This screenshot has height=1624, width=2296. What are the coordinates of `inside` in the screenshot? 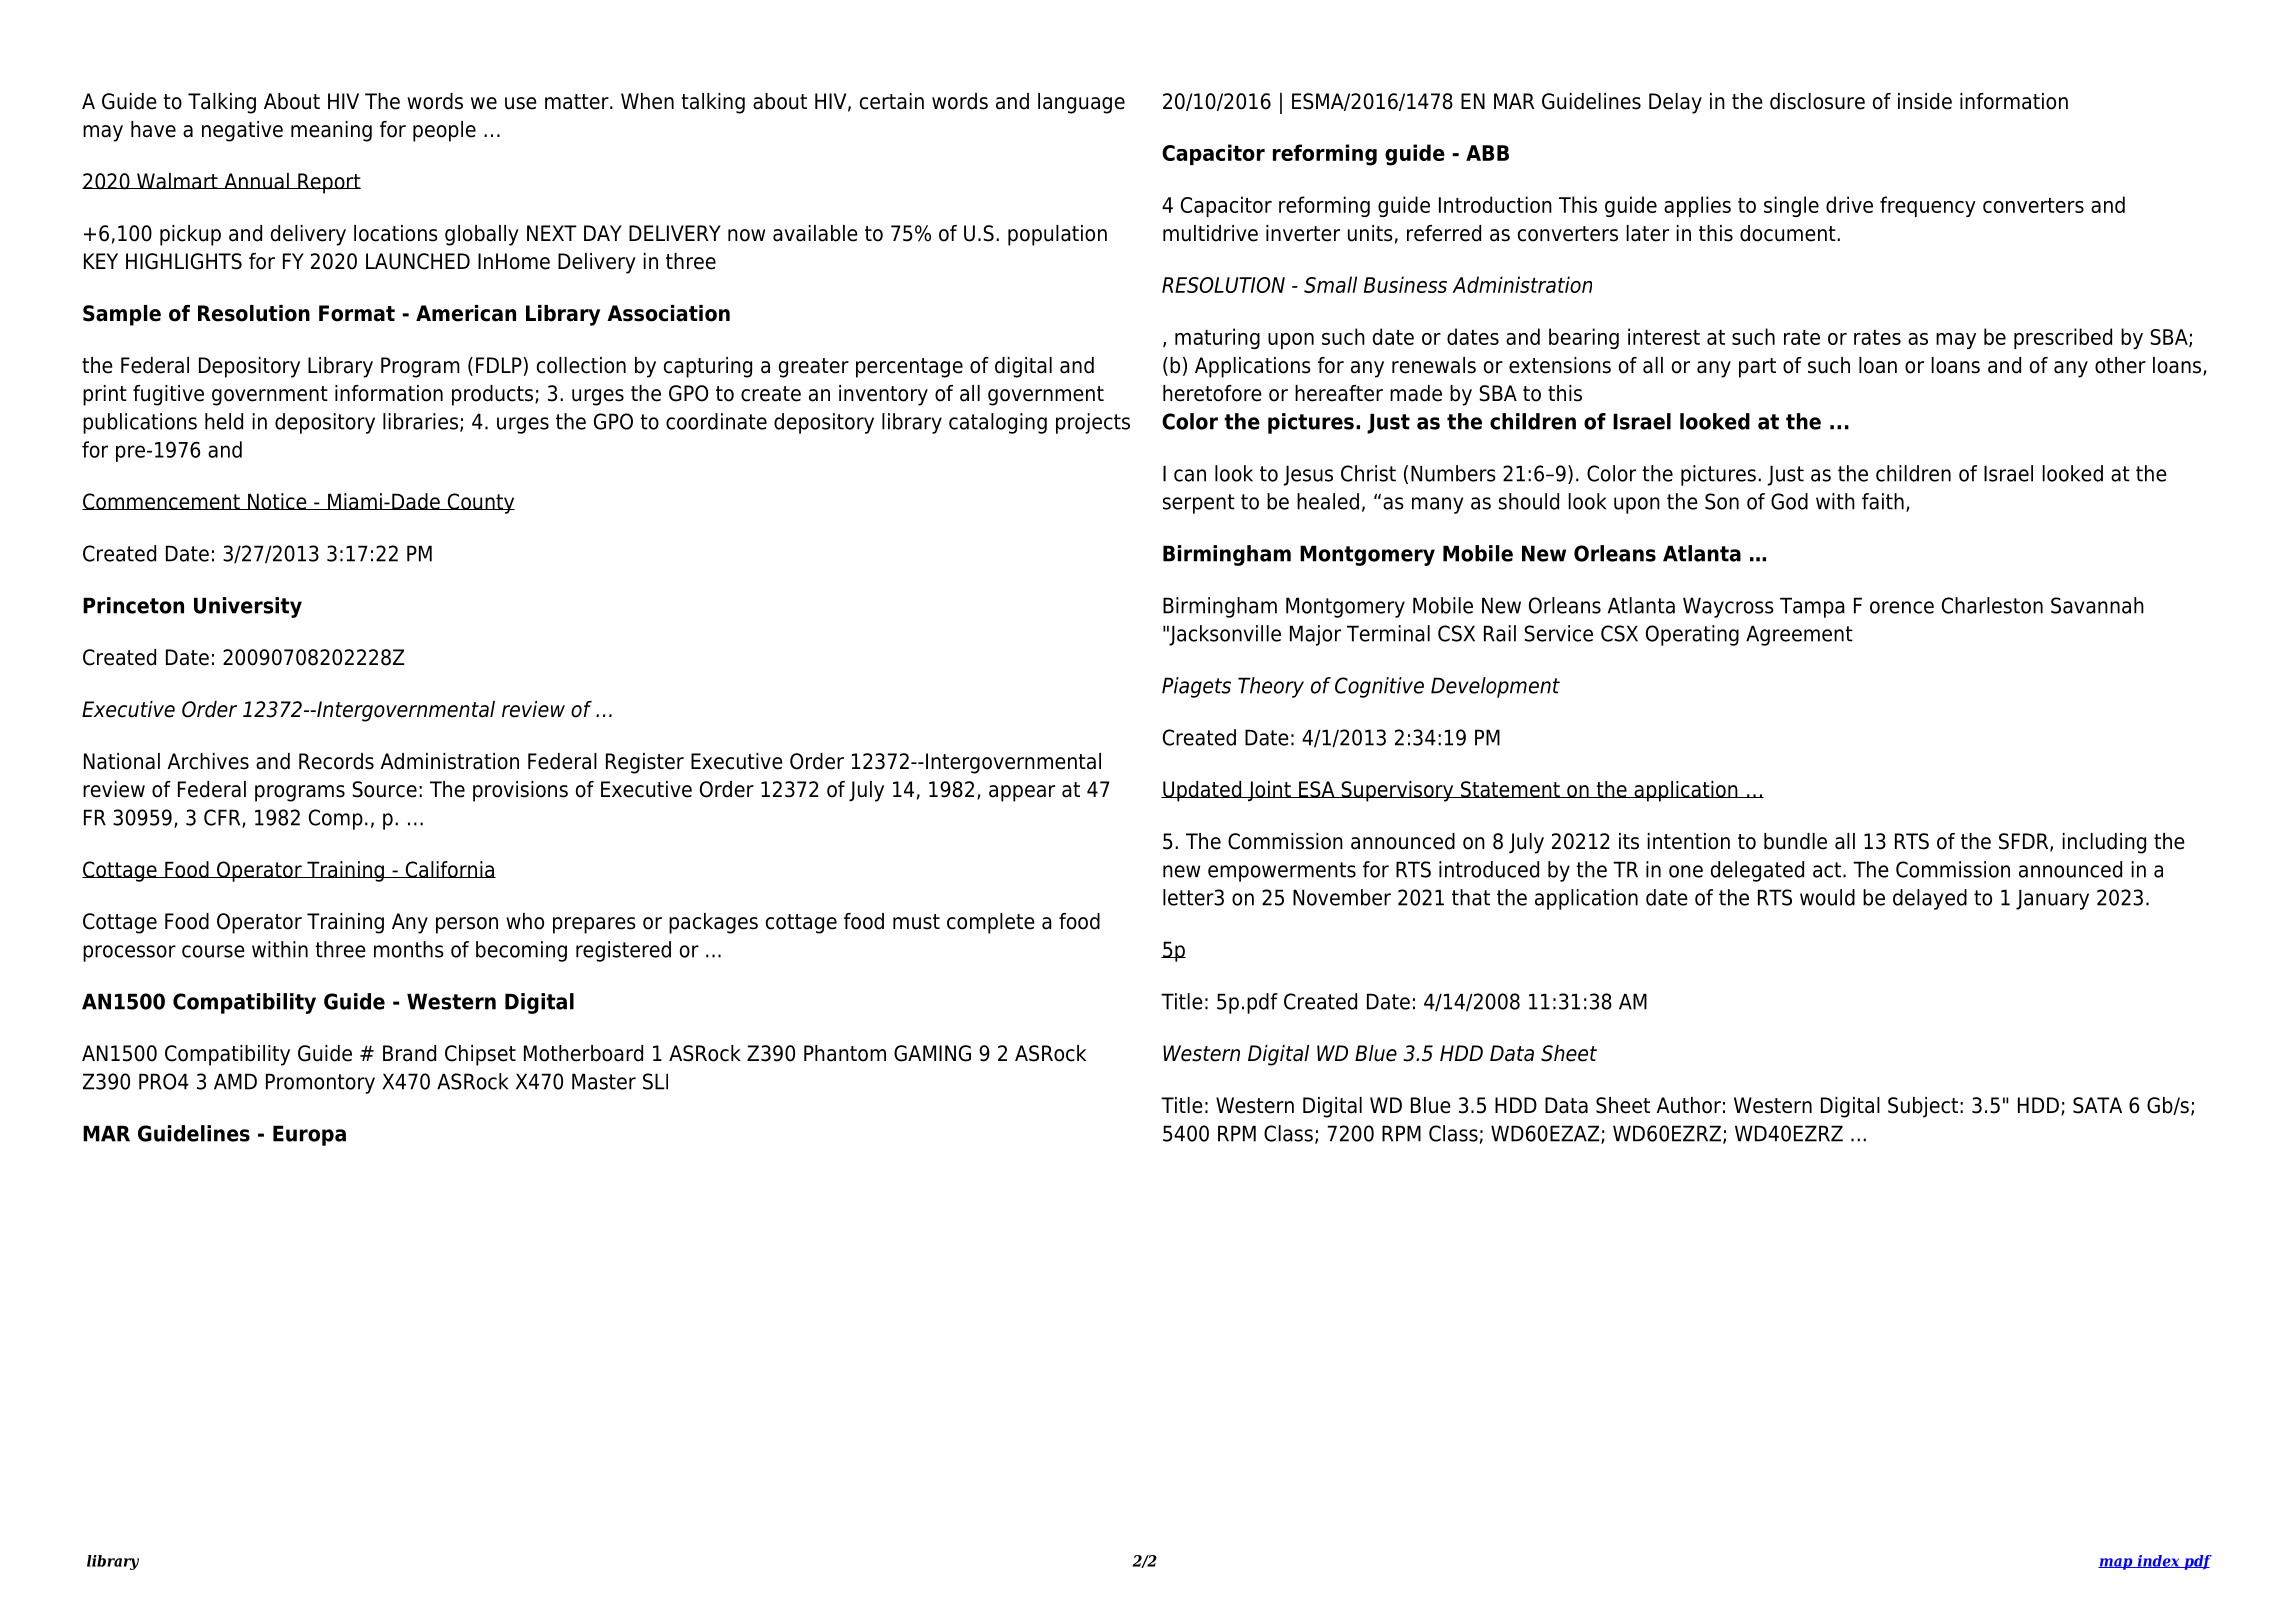 It's located at (1925, 101).
